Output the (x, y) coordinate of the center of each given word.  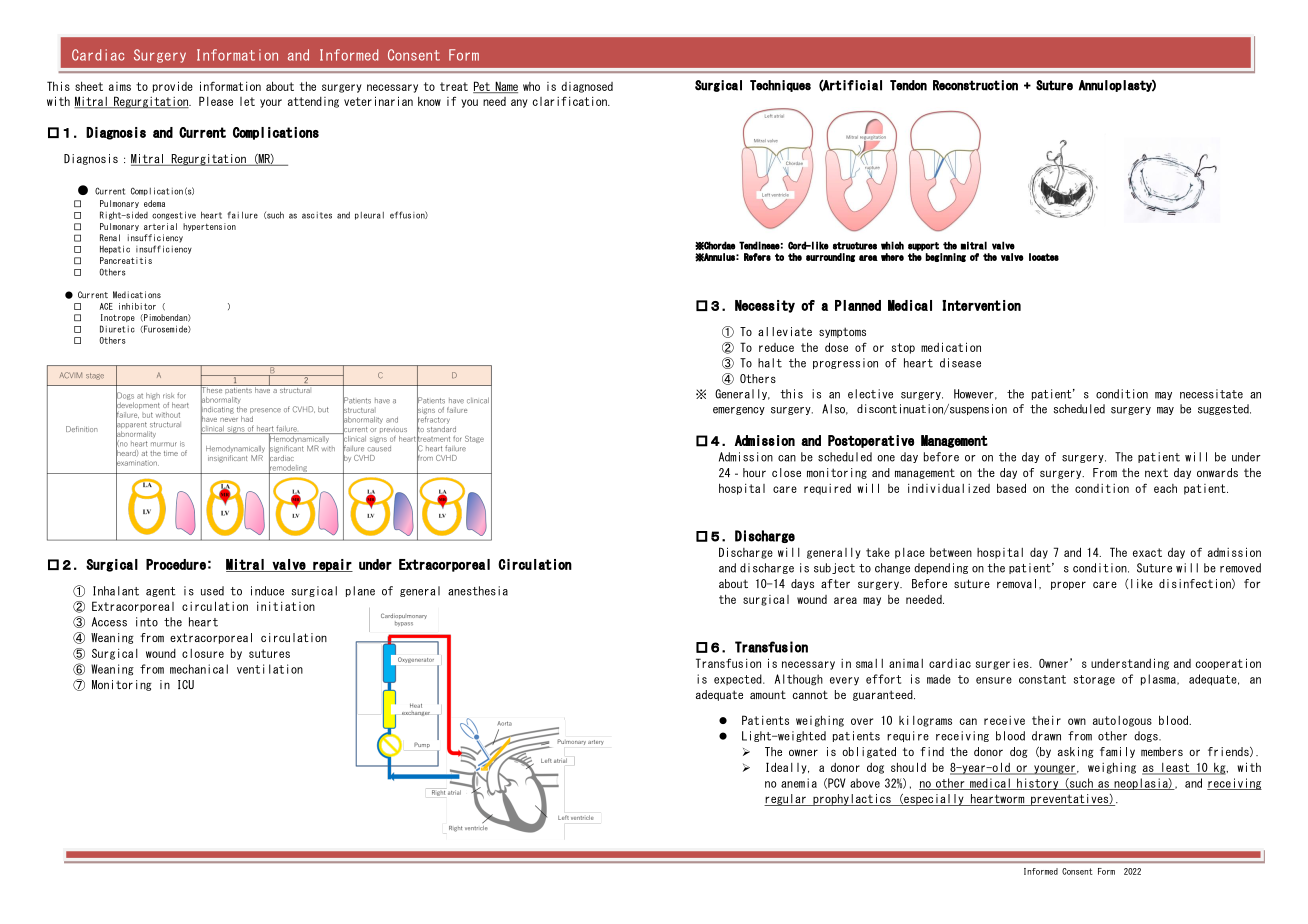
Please (216, 101)
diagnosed (587, 87)
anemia (799, 783)
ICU (186, 684)
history (1038, 784)
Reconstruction (975, 85)
